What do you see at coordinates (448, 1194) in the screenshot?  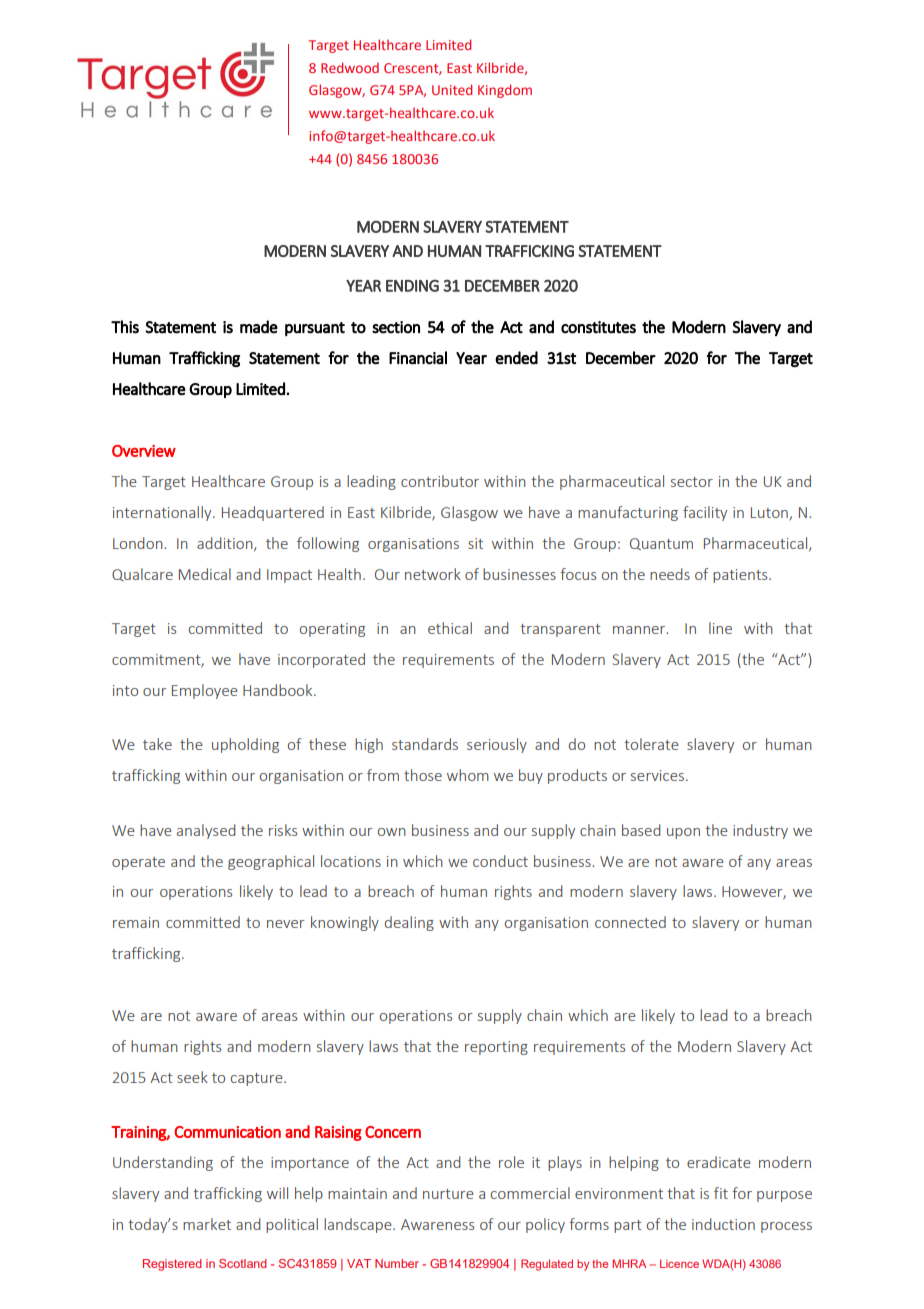 I see `nurture` at bounding box center [448, 1194].
